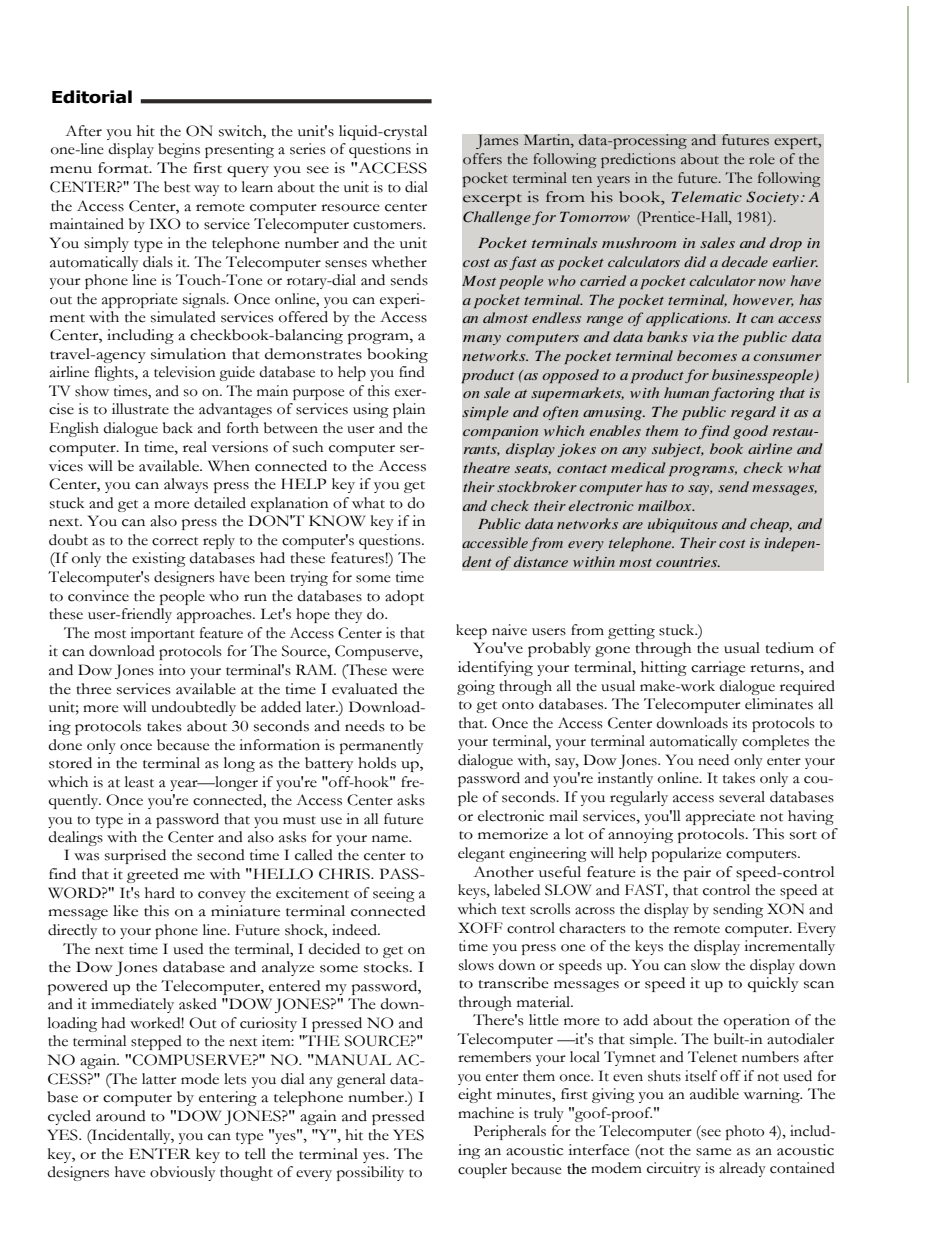  I want to click on around, so click(121, 1116).
